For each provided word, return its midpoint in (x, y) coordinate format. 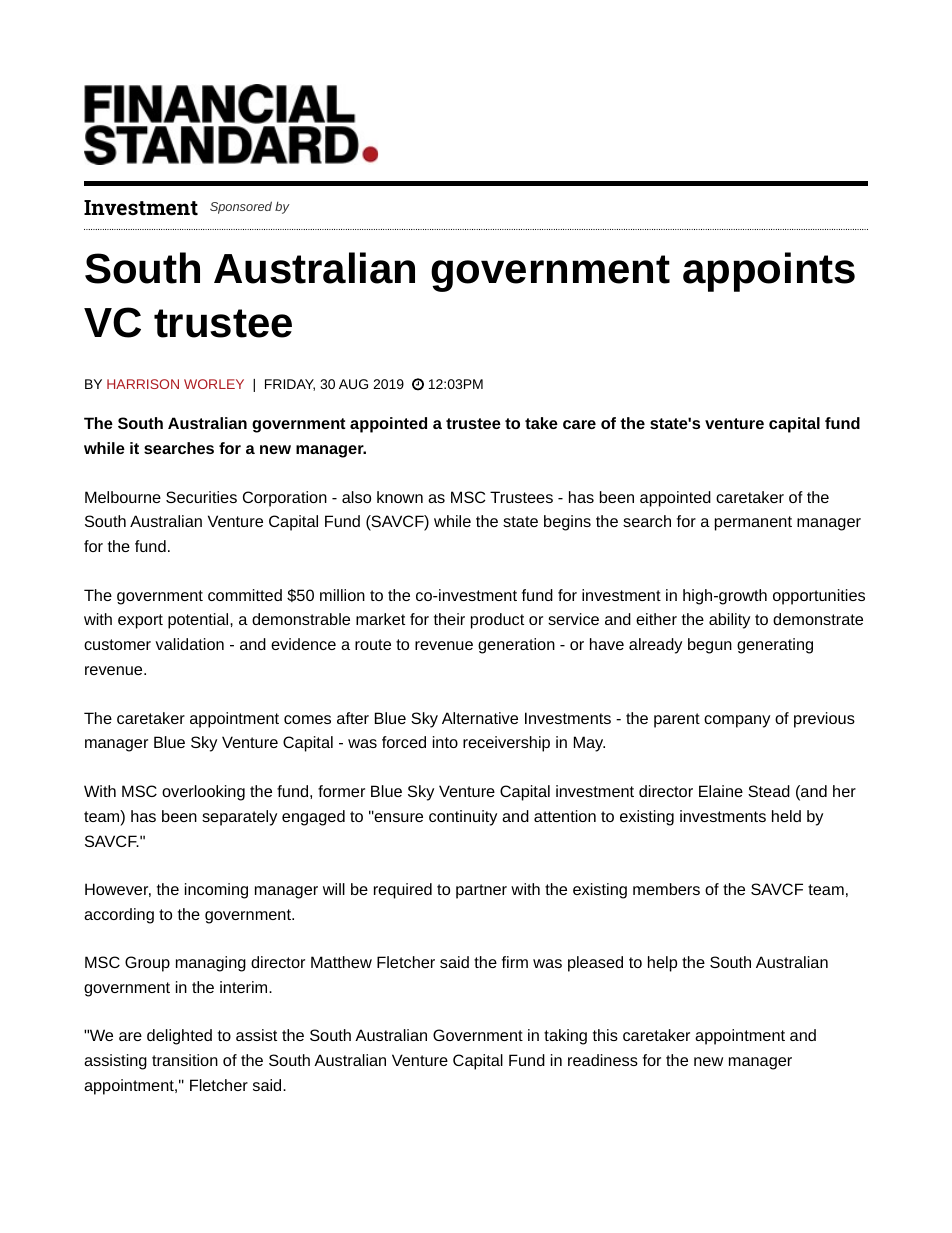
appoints (769, 272)
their (449, 619)
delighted (179, 1037)
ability (729, 621)
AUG (353, 384)
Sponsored (241, 207)
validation (189, 644)
